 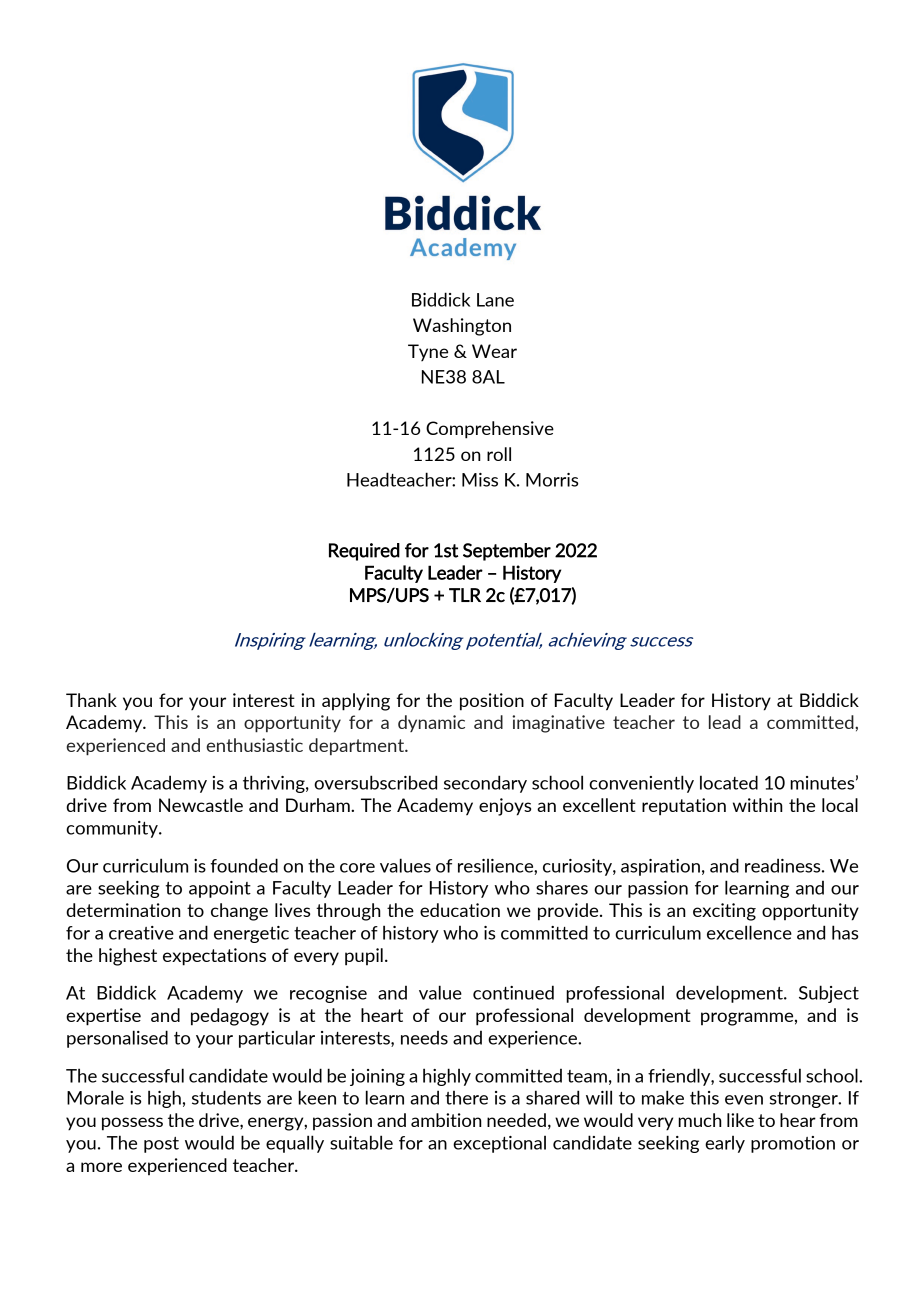 What do you see at coordinates (460, 910) in the image?
I see `education` at bounding box center [460, 910].
